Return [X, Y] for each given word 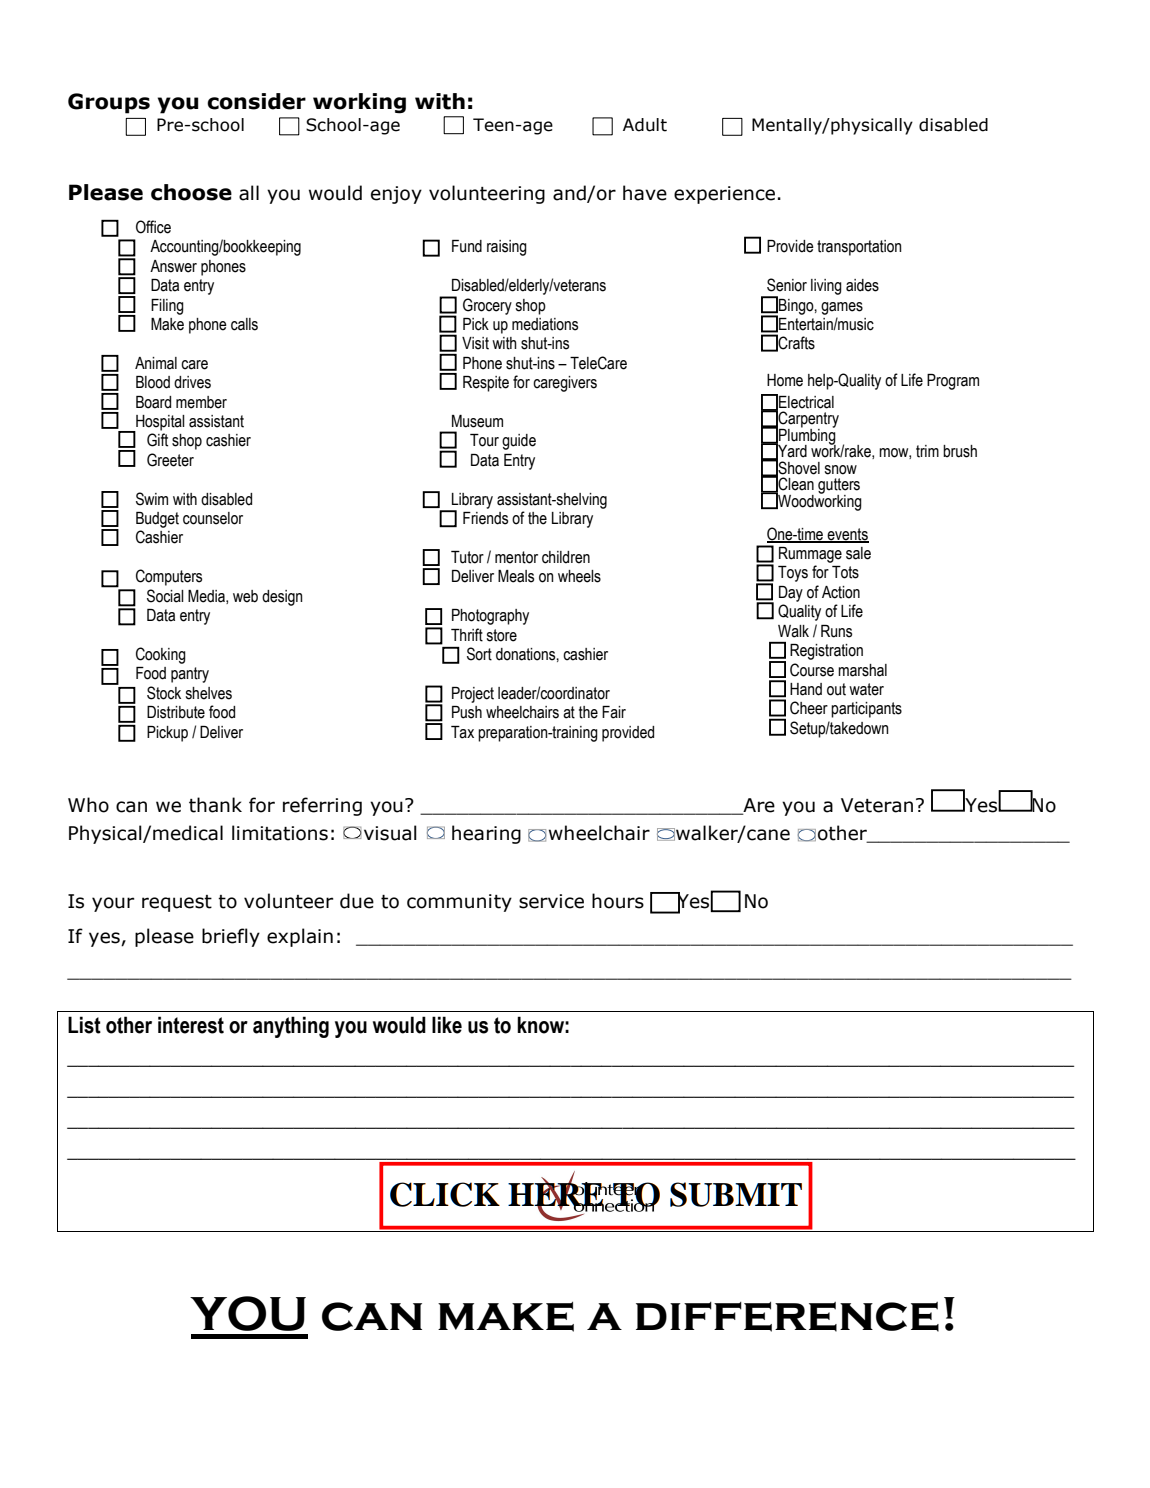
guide [519, 442]
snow [840, 470]
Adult [645, 125]
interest [191, 1025]
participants [866, 710]
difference [787, 1317]
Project [473, 695]
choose [191, 192]
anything [291, 1027]
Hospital [159, 424]
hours [618, 901]
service [551, 901]
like [447, 1025]
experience [724, 195]
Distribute [176, 712]
